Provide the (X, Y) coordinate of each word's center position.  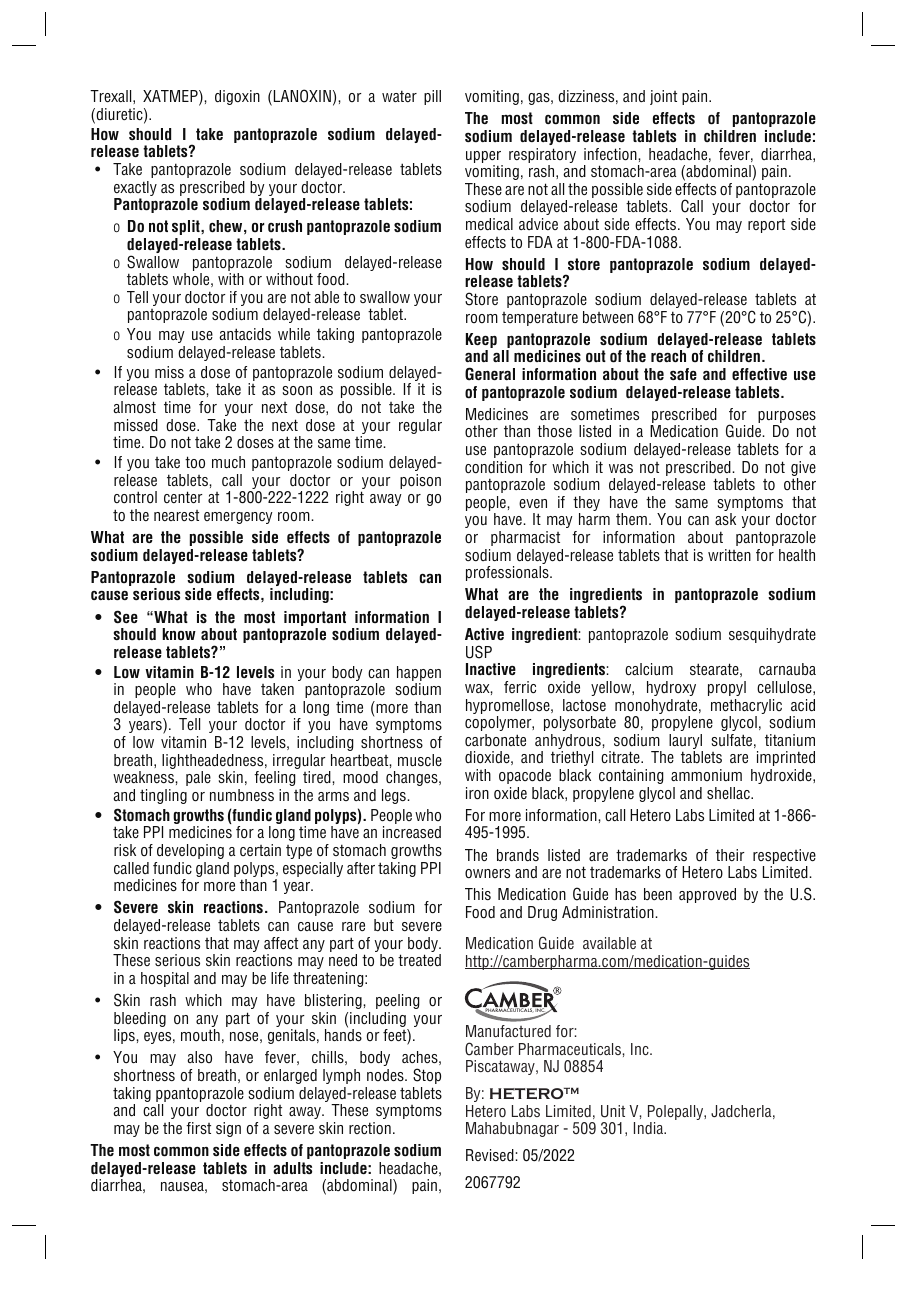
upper (484, 158)
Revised (491, 1155)
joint (663, 97)
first (198, 1128)
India (649, 1128)
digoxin (237, 97)
